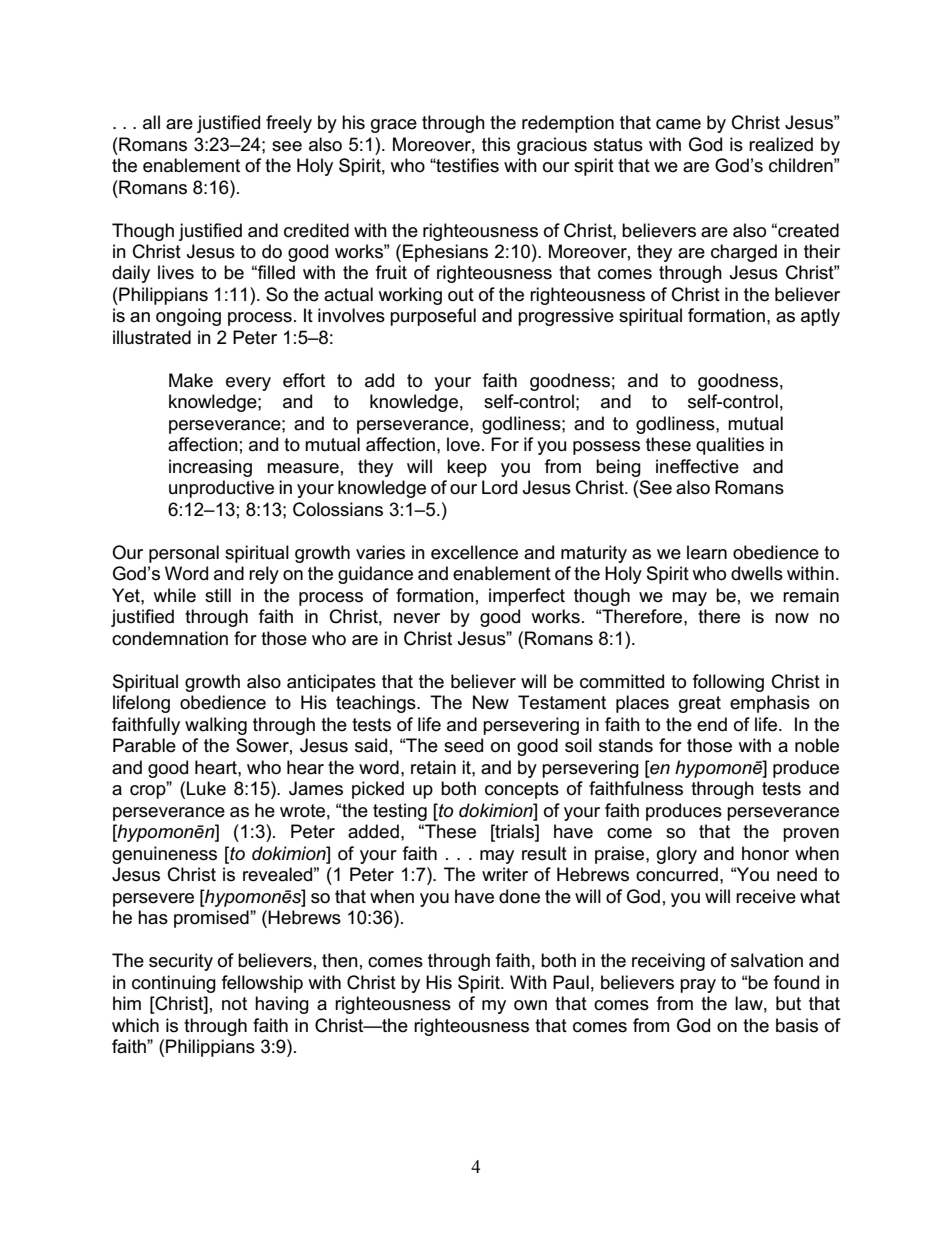  What do you see at coordinates (151, 122) in the document?
I see `all` at bounding box center [151, 122].
